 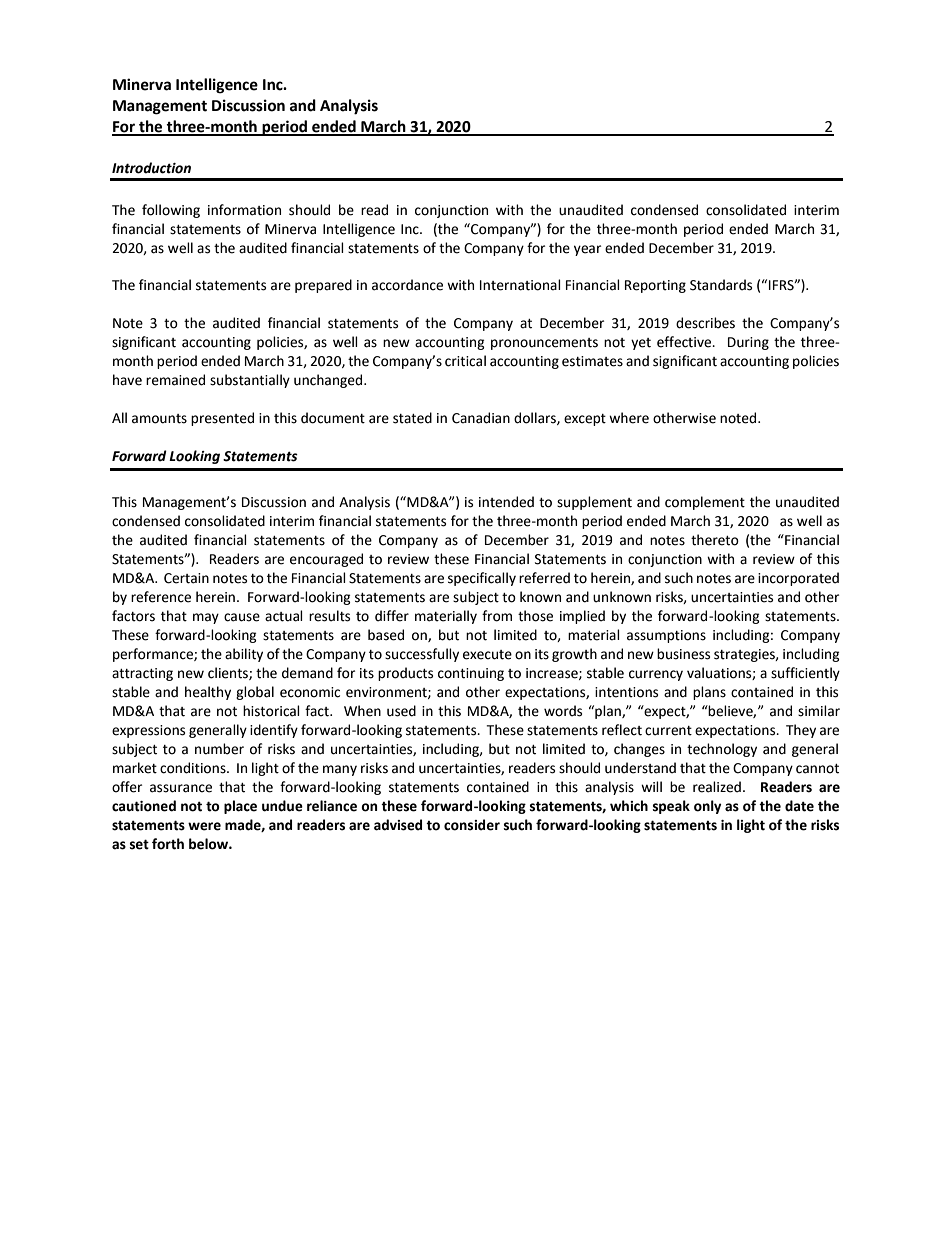 What do you see at coordinates (708, 807) in the image?
I see `only` at bounding box center [708, 807].
